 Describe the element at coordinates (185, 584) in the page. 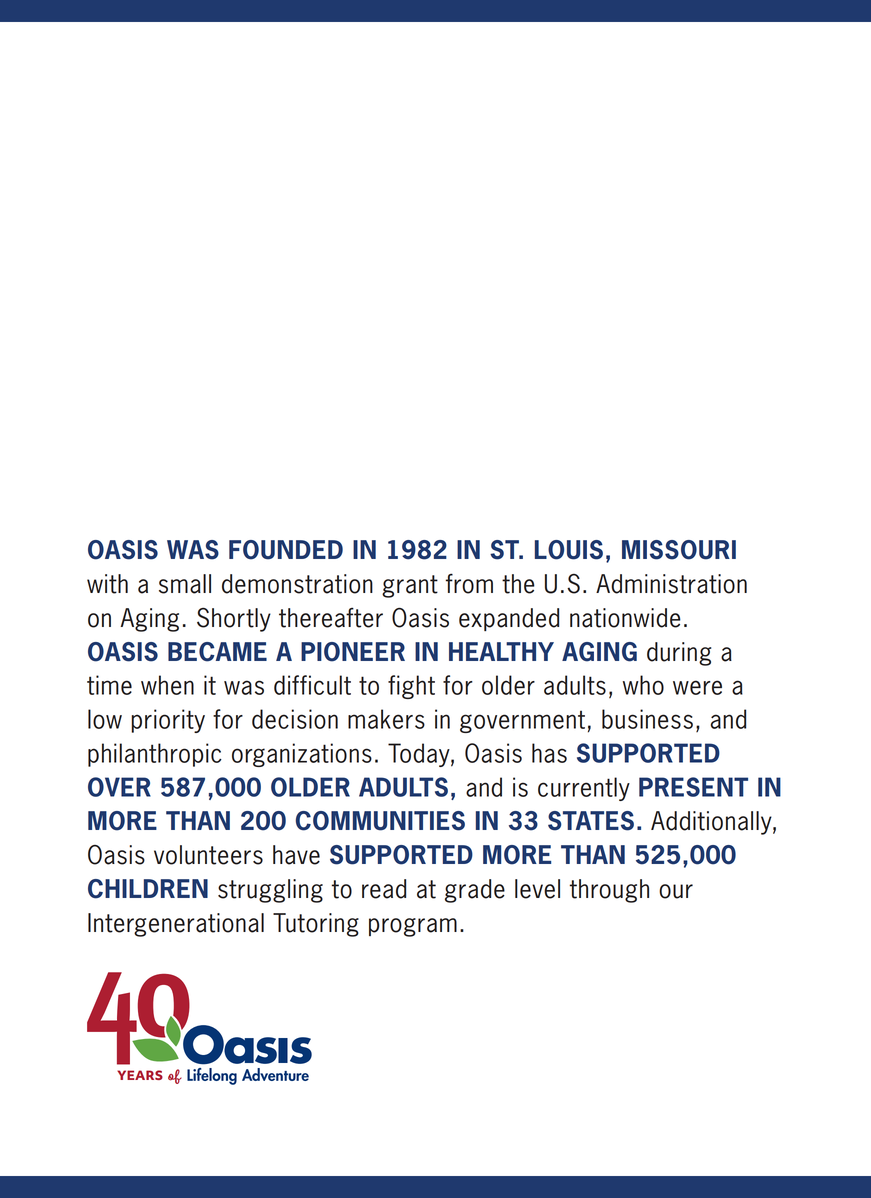

I see `small` at that location.
